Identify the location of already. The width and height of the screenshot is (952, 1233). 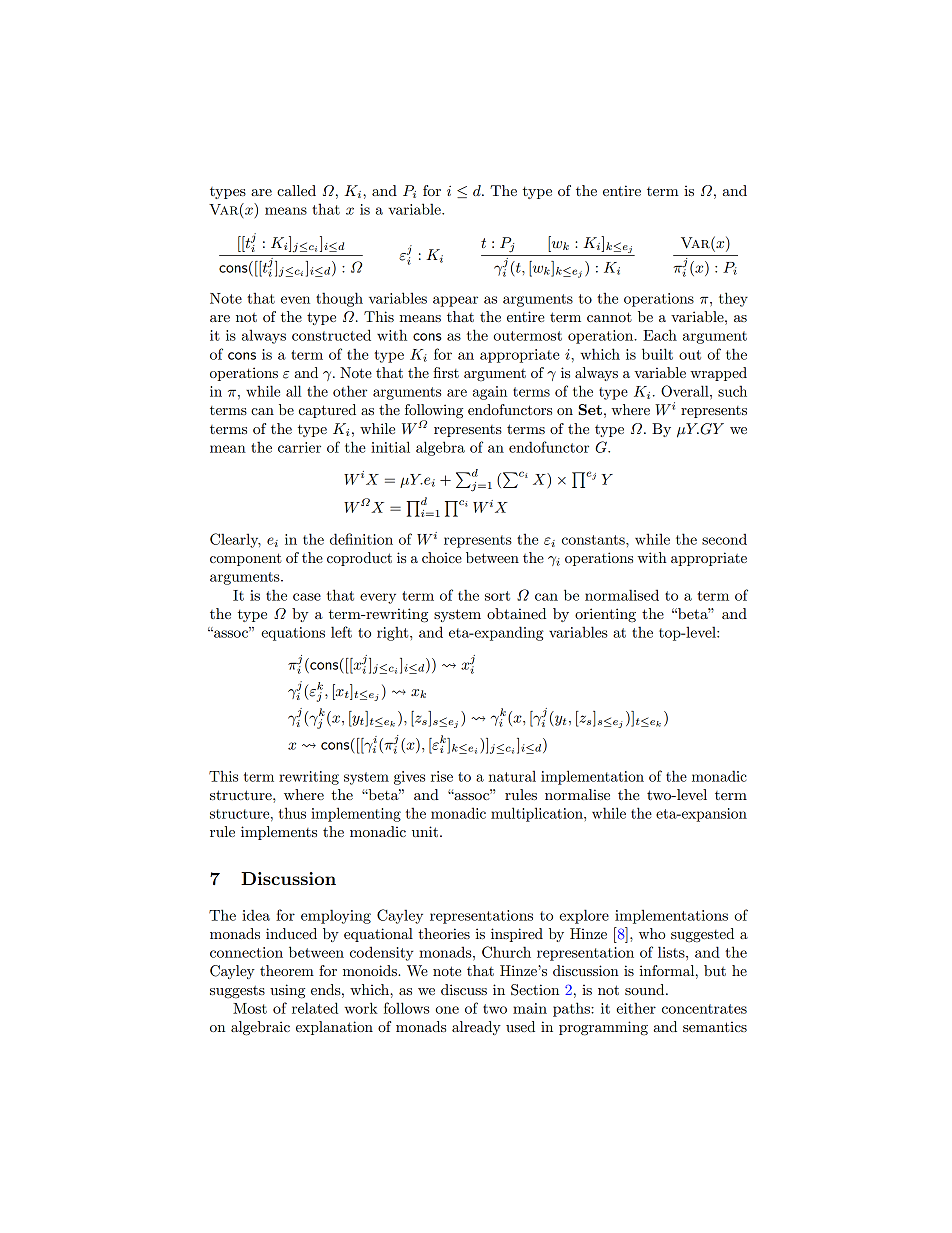
(476, 1028).
